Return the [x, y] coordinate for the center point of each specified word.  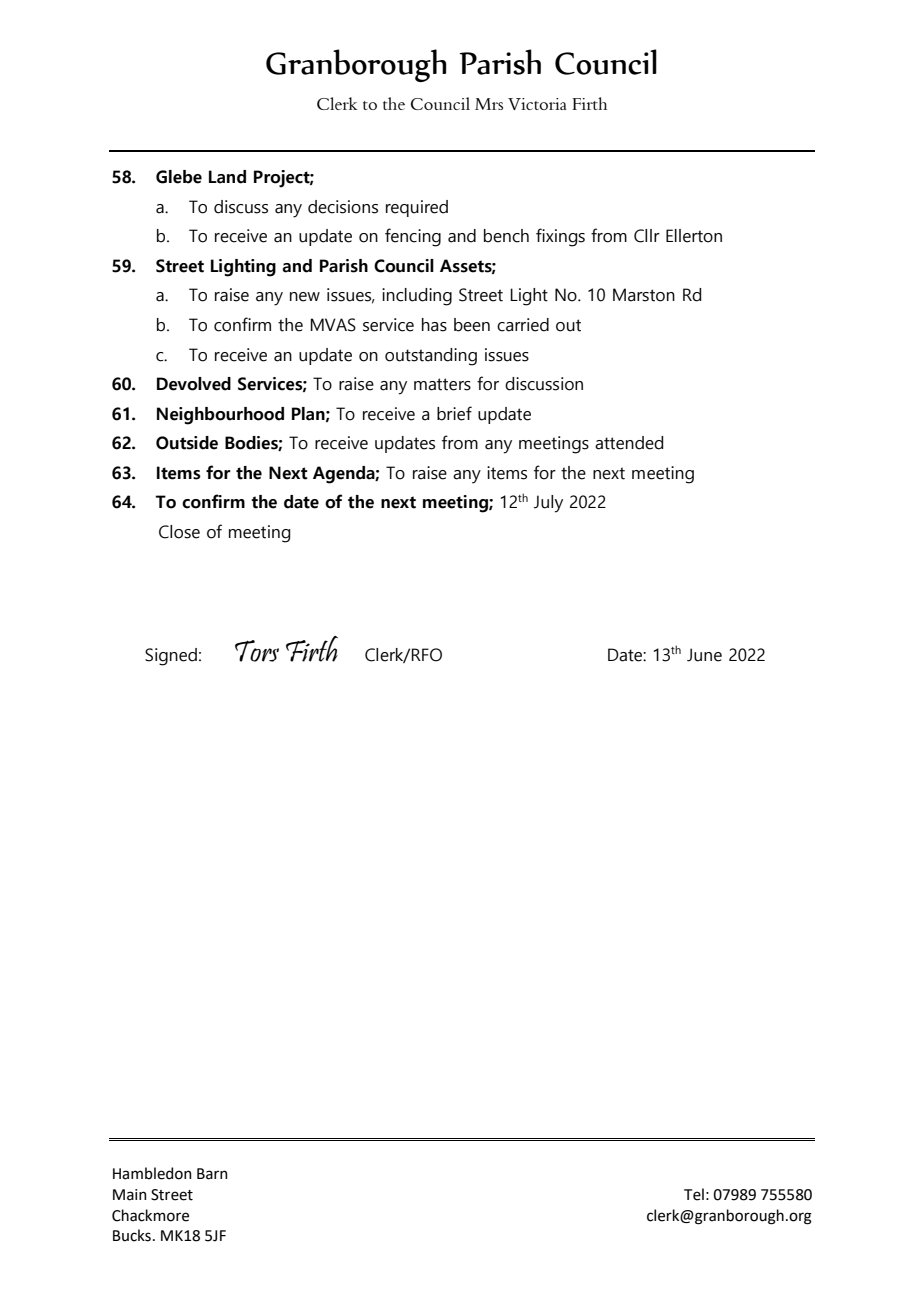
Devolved [194, 384]
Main [130, 1195]
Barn [212, 1174]
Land [227, 177]
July [548, 504]
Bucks [132, 1235]
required [417, 208]
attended [629, 443]
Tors [257, 651]
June [704, 655]
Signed [171, 657]
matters [442, 384]
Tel [694, 1194]
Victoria [537, 104]
